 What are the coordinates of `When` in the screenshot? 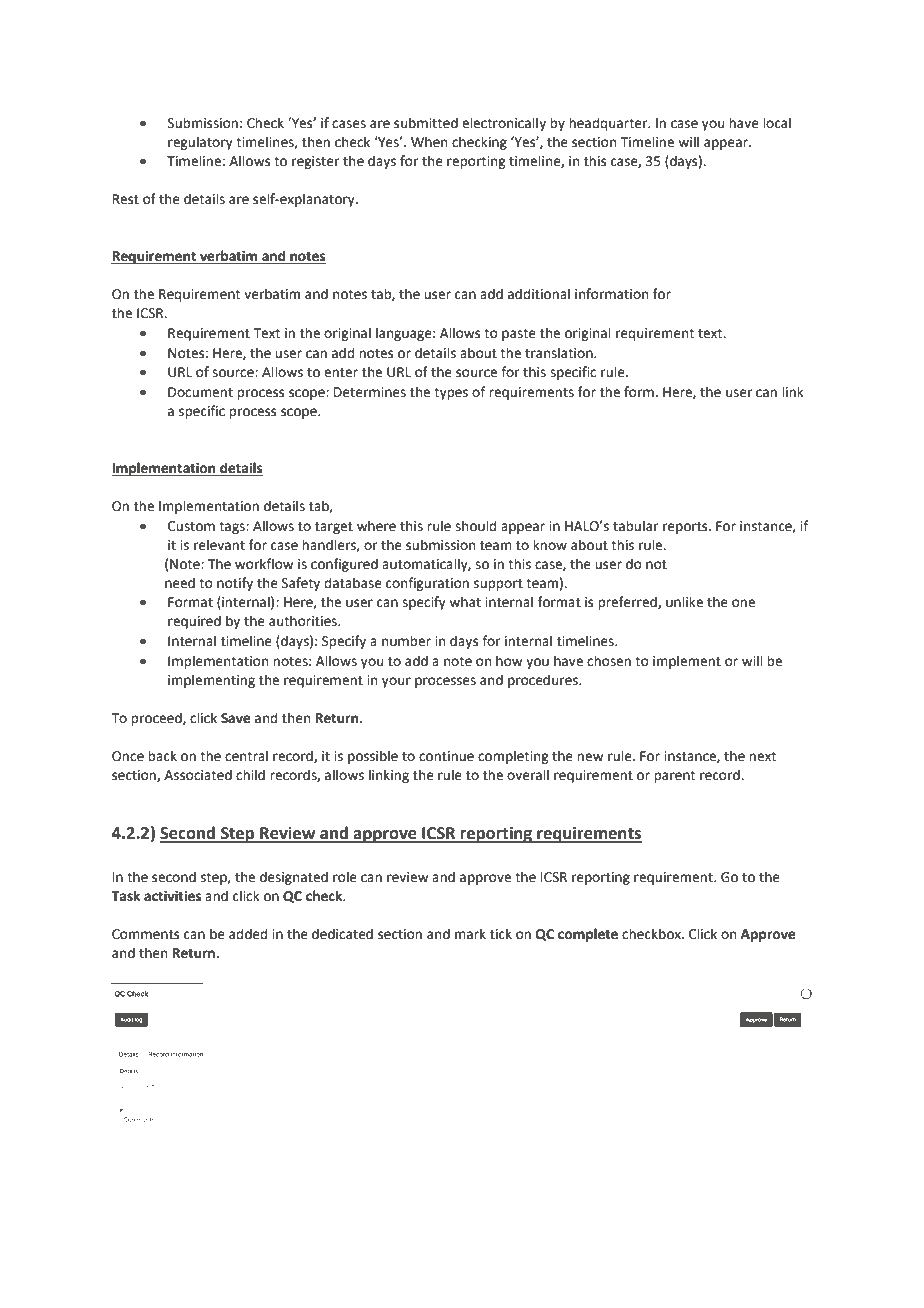 It's located at (429, 142).
